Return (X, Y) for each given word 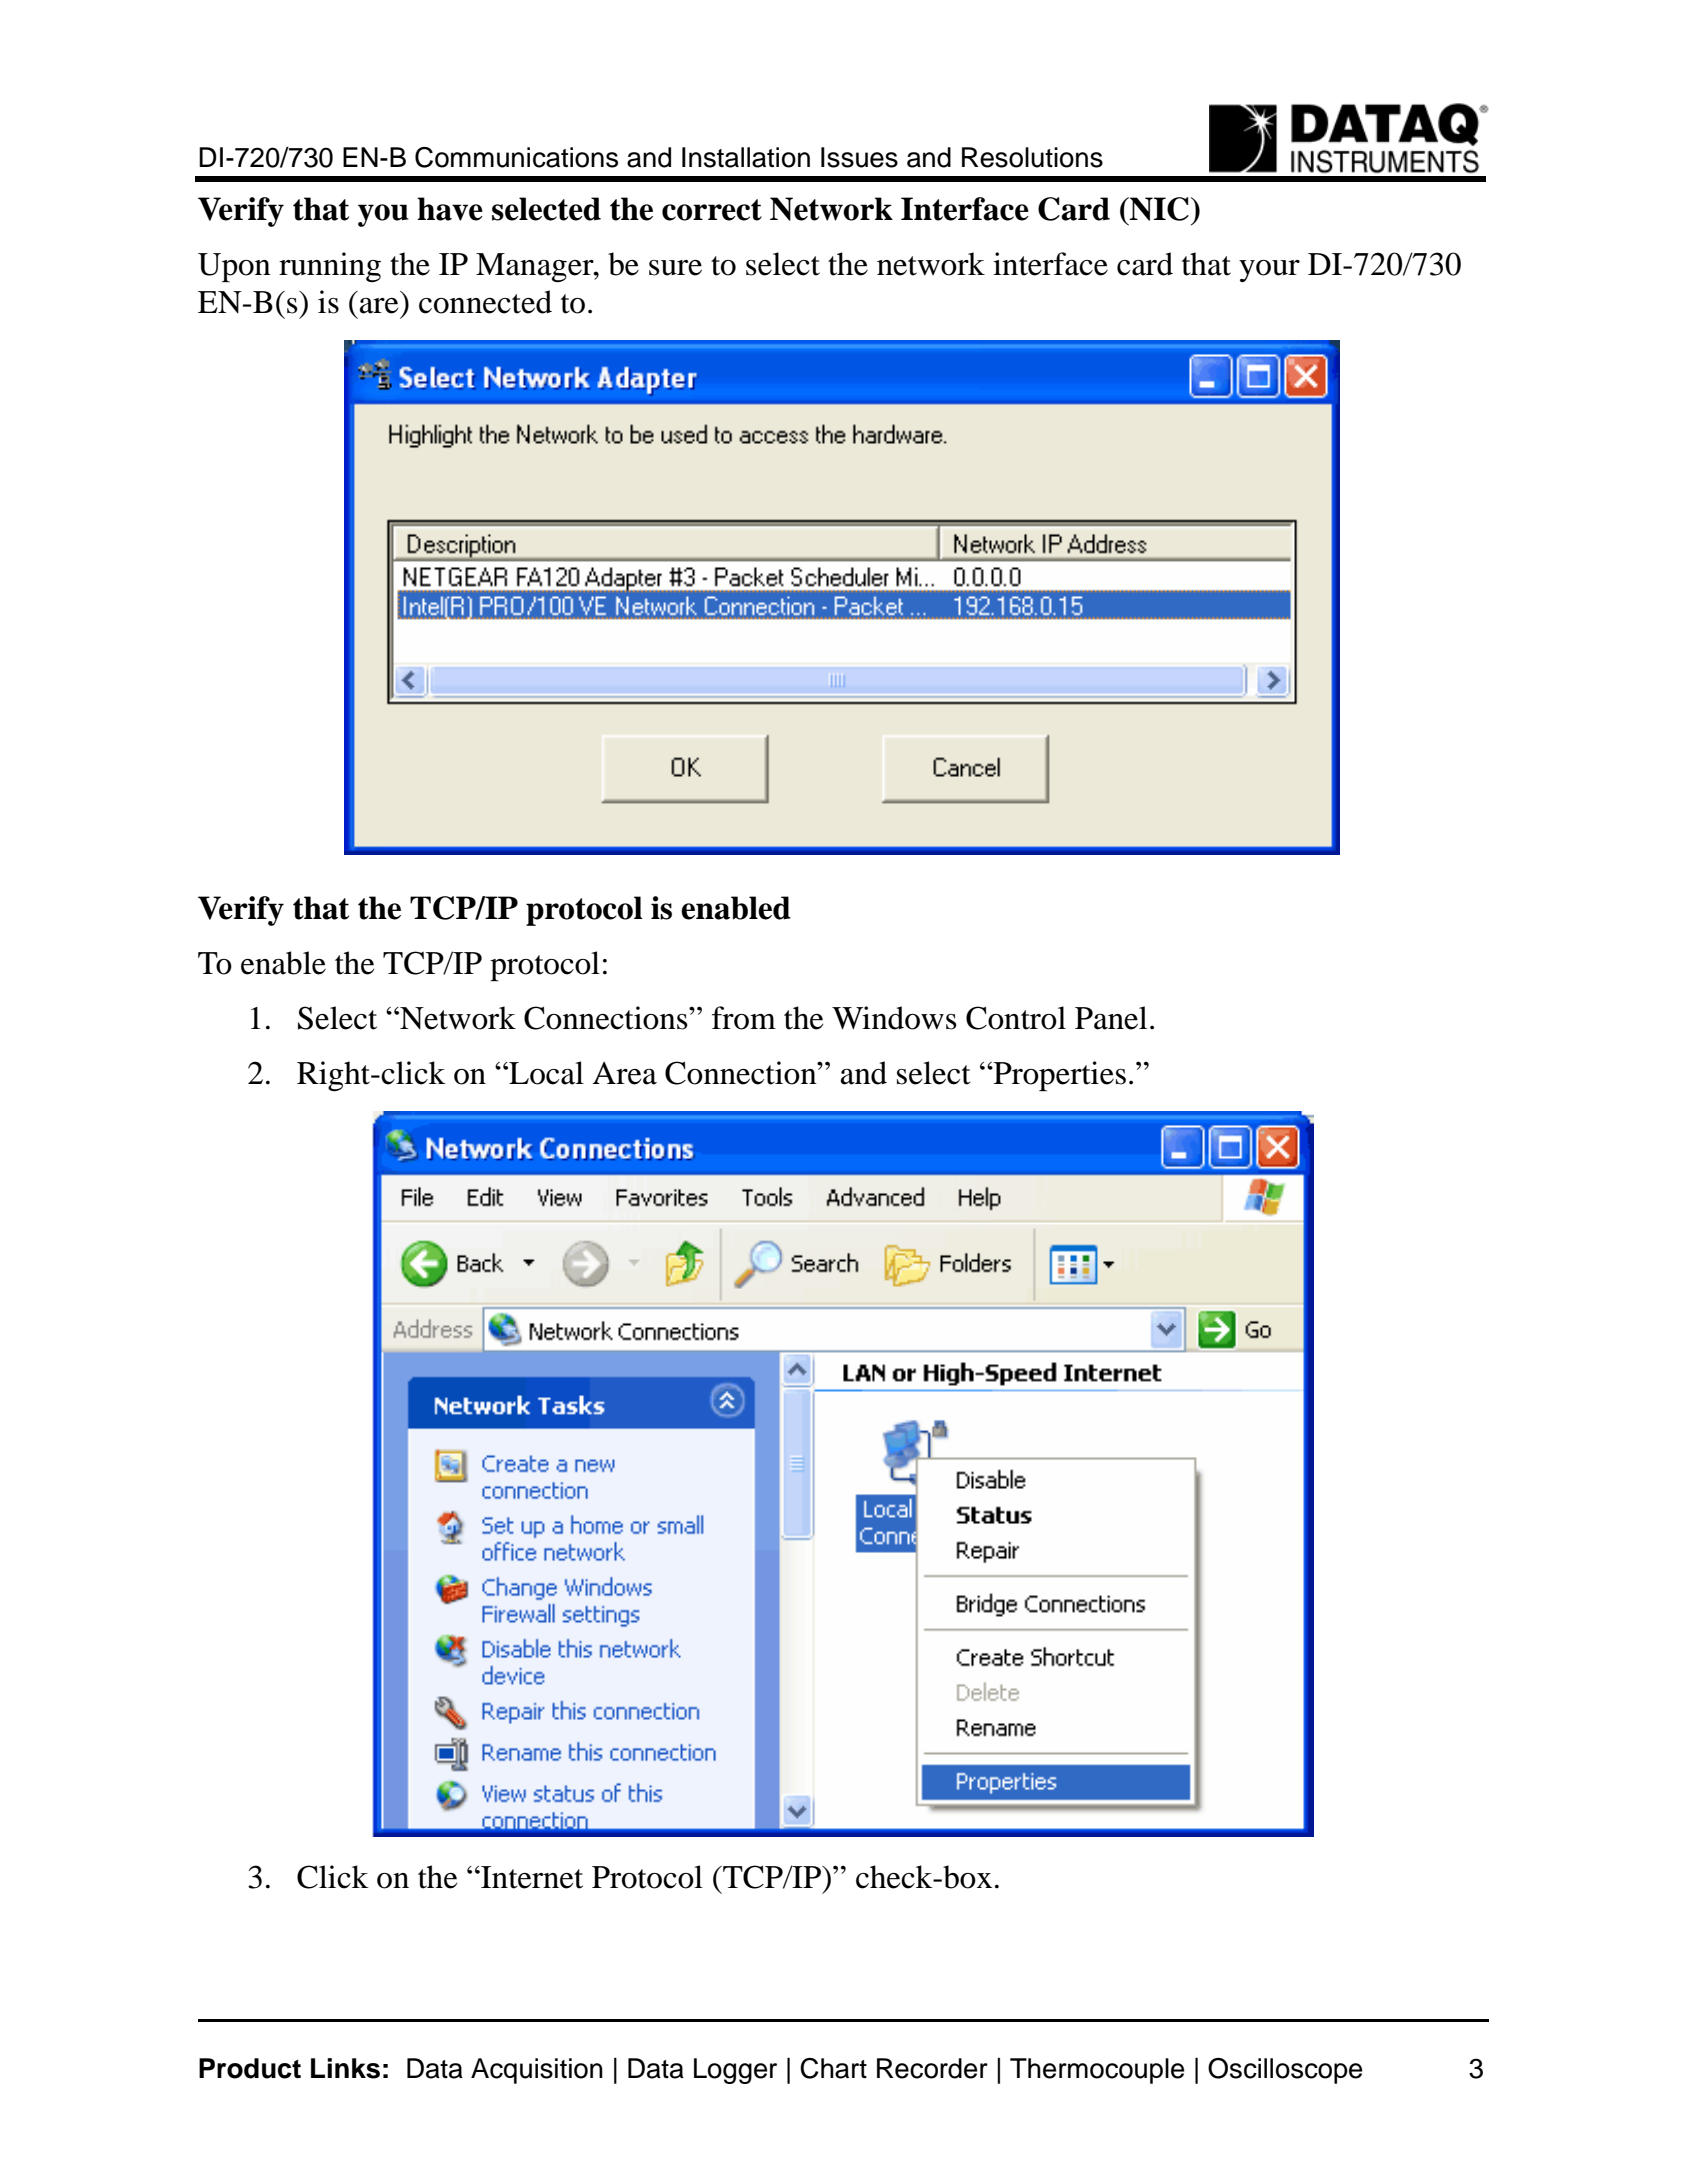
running (330, 267)
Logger (735, 2071)
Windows (894, 1018)
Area (624, 1073)
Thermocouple (1097, 2071)
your (1269, 271)
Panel (1111, 1018)
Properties (1059, 1076)
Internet (531, 1877)
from (744, 1018)
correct (712, 210)
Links (345, 2068)
